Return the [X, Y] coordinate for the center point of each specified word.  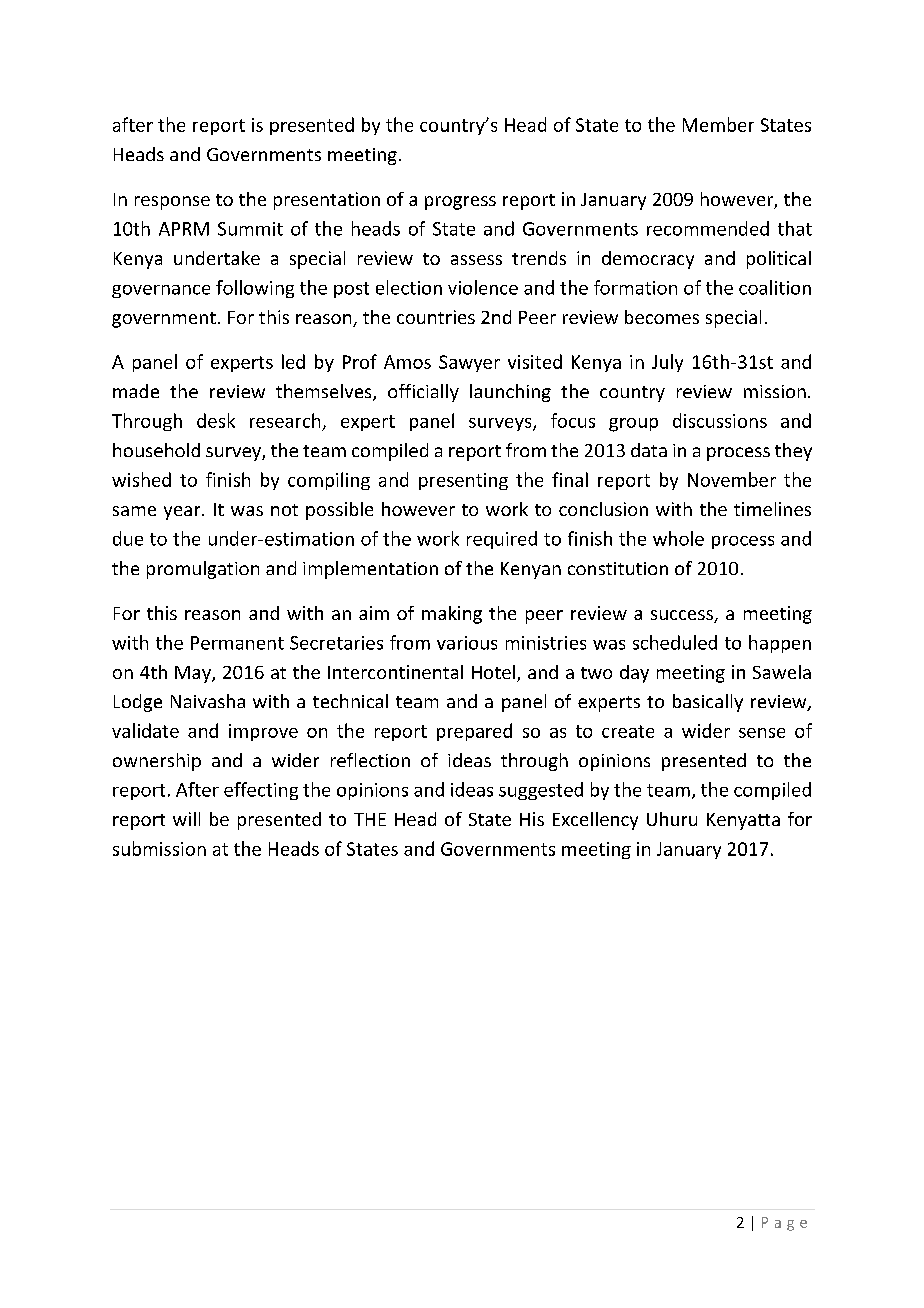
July [667, 363]
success [683, 616]
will [186, 819]
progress [460, 203]
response [172, 203]
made [136, 391]
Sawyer [469, 363]
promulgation [203, 570]
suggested [541, 791]
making [452, 615]
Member [718, 124]
